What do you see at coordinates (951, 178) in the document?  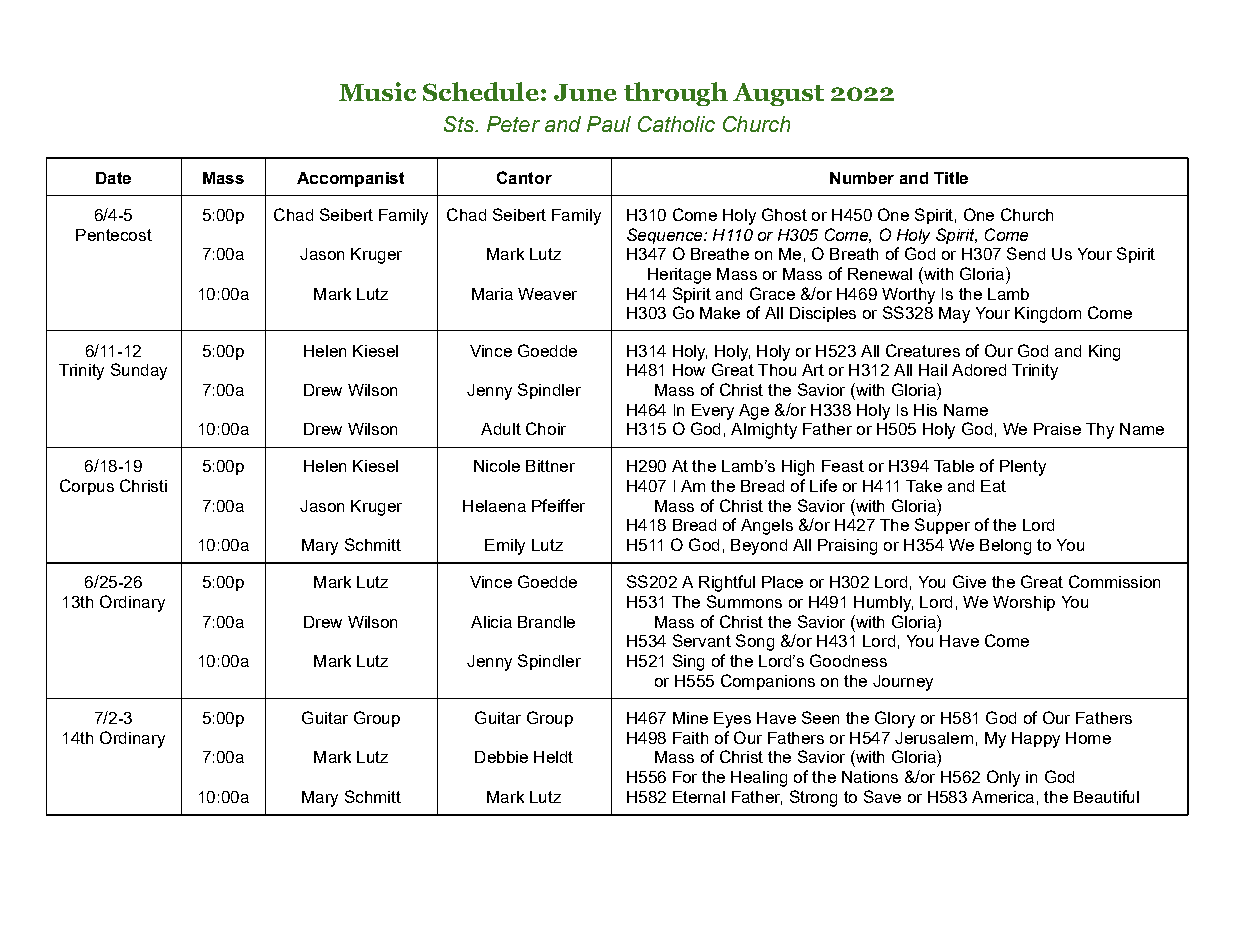 I see `Title` at bounding box center [951, 178].
